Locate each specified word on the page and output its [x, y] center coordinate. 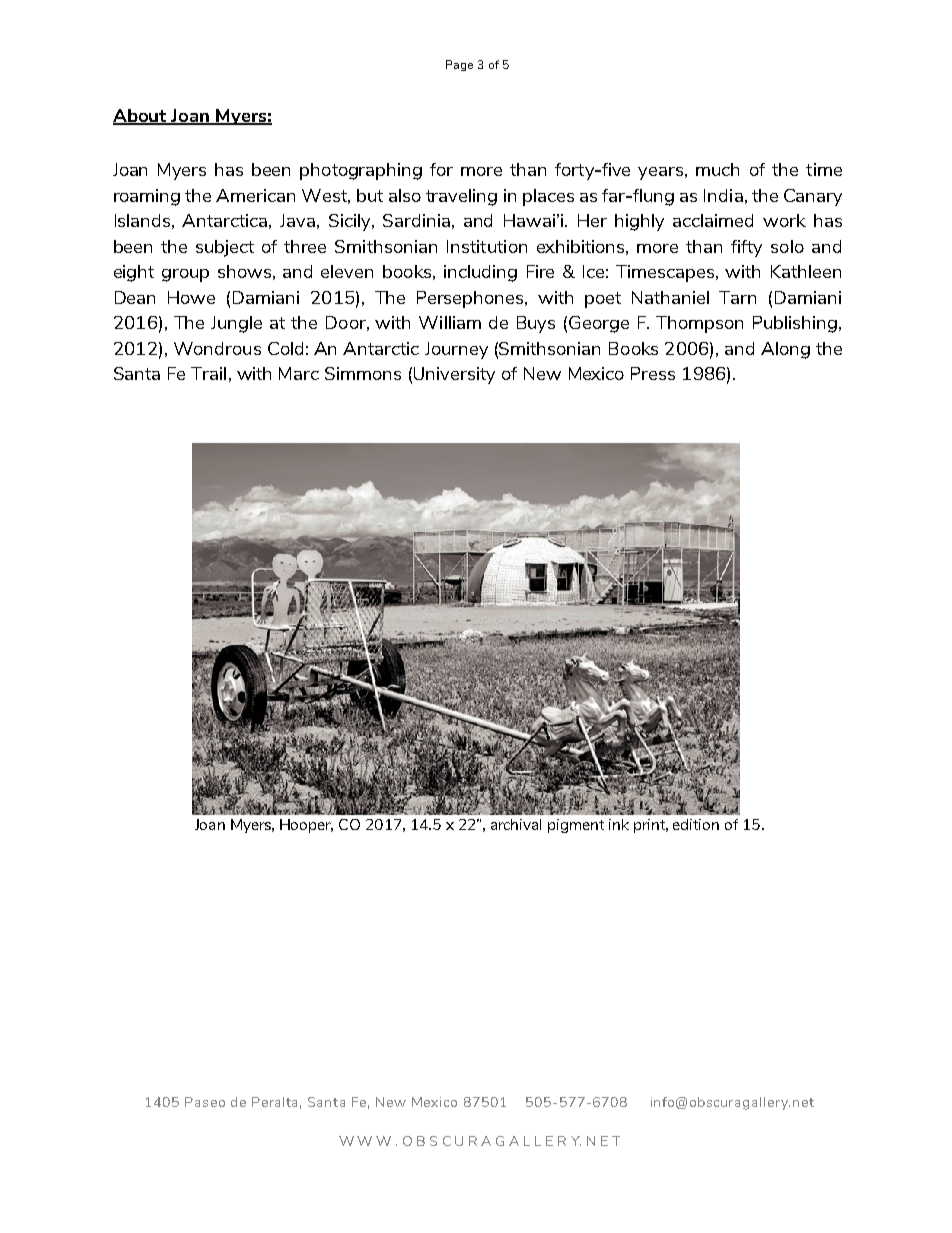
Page [459, 65]
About [141, 116]
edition [696, 824]
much [717, 169]
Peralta [274, 1102]
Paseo [205, 1102]
